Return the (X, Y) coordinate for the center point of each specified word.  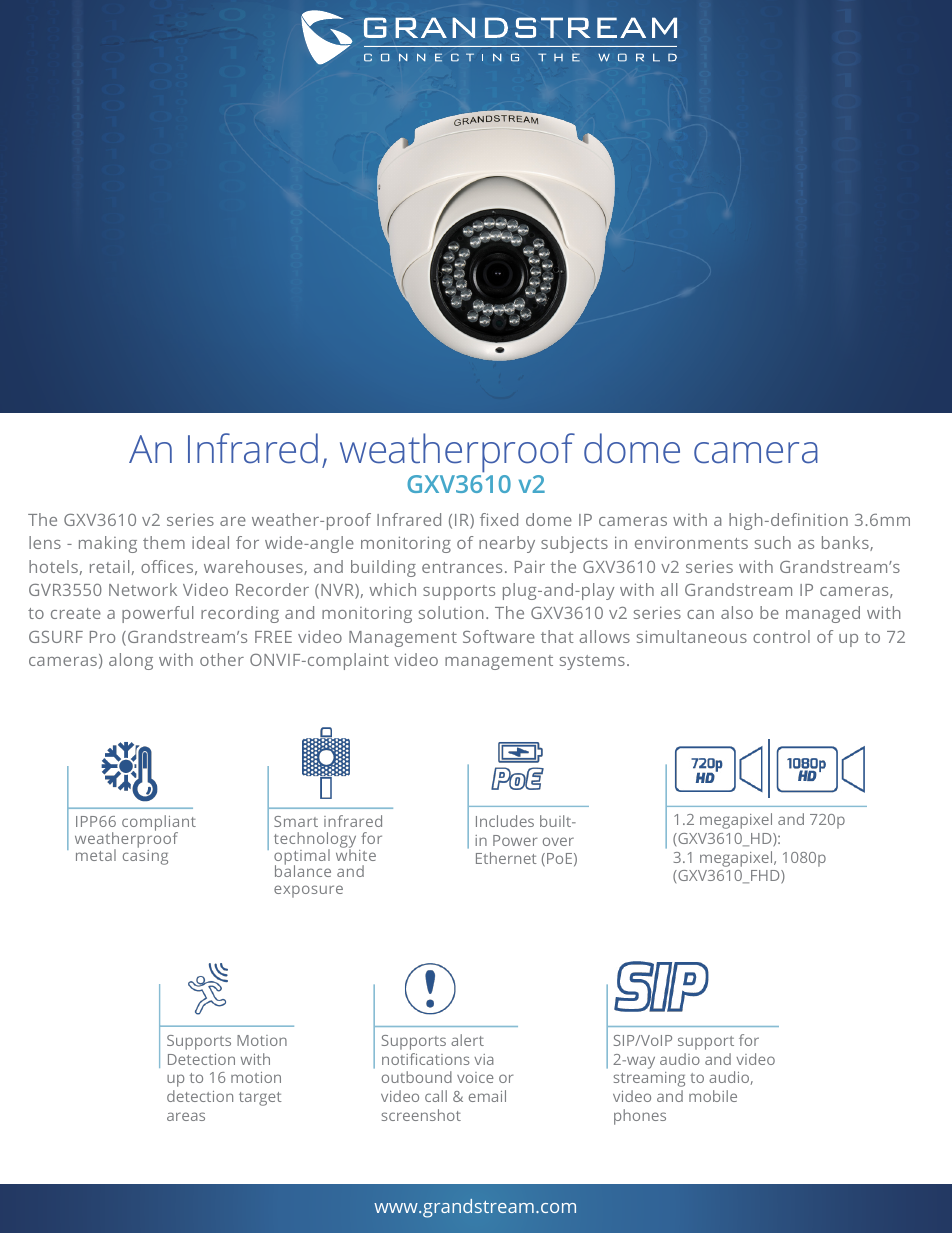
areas (186, 1116)
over (558, 841)
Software (499, 636)
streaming (649, 1079)
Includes (505, 821)
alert (467, 1040)
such (773, 542)
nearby (507, 544)
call (436, 1096)
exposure (308, 891)
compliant (159, 824)
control (781, 636)
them (164, 542)
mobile (713, 1096)
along (131, 661)
